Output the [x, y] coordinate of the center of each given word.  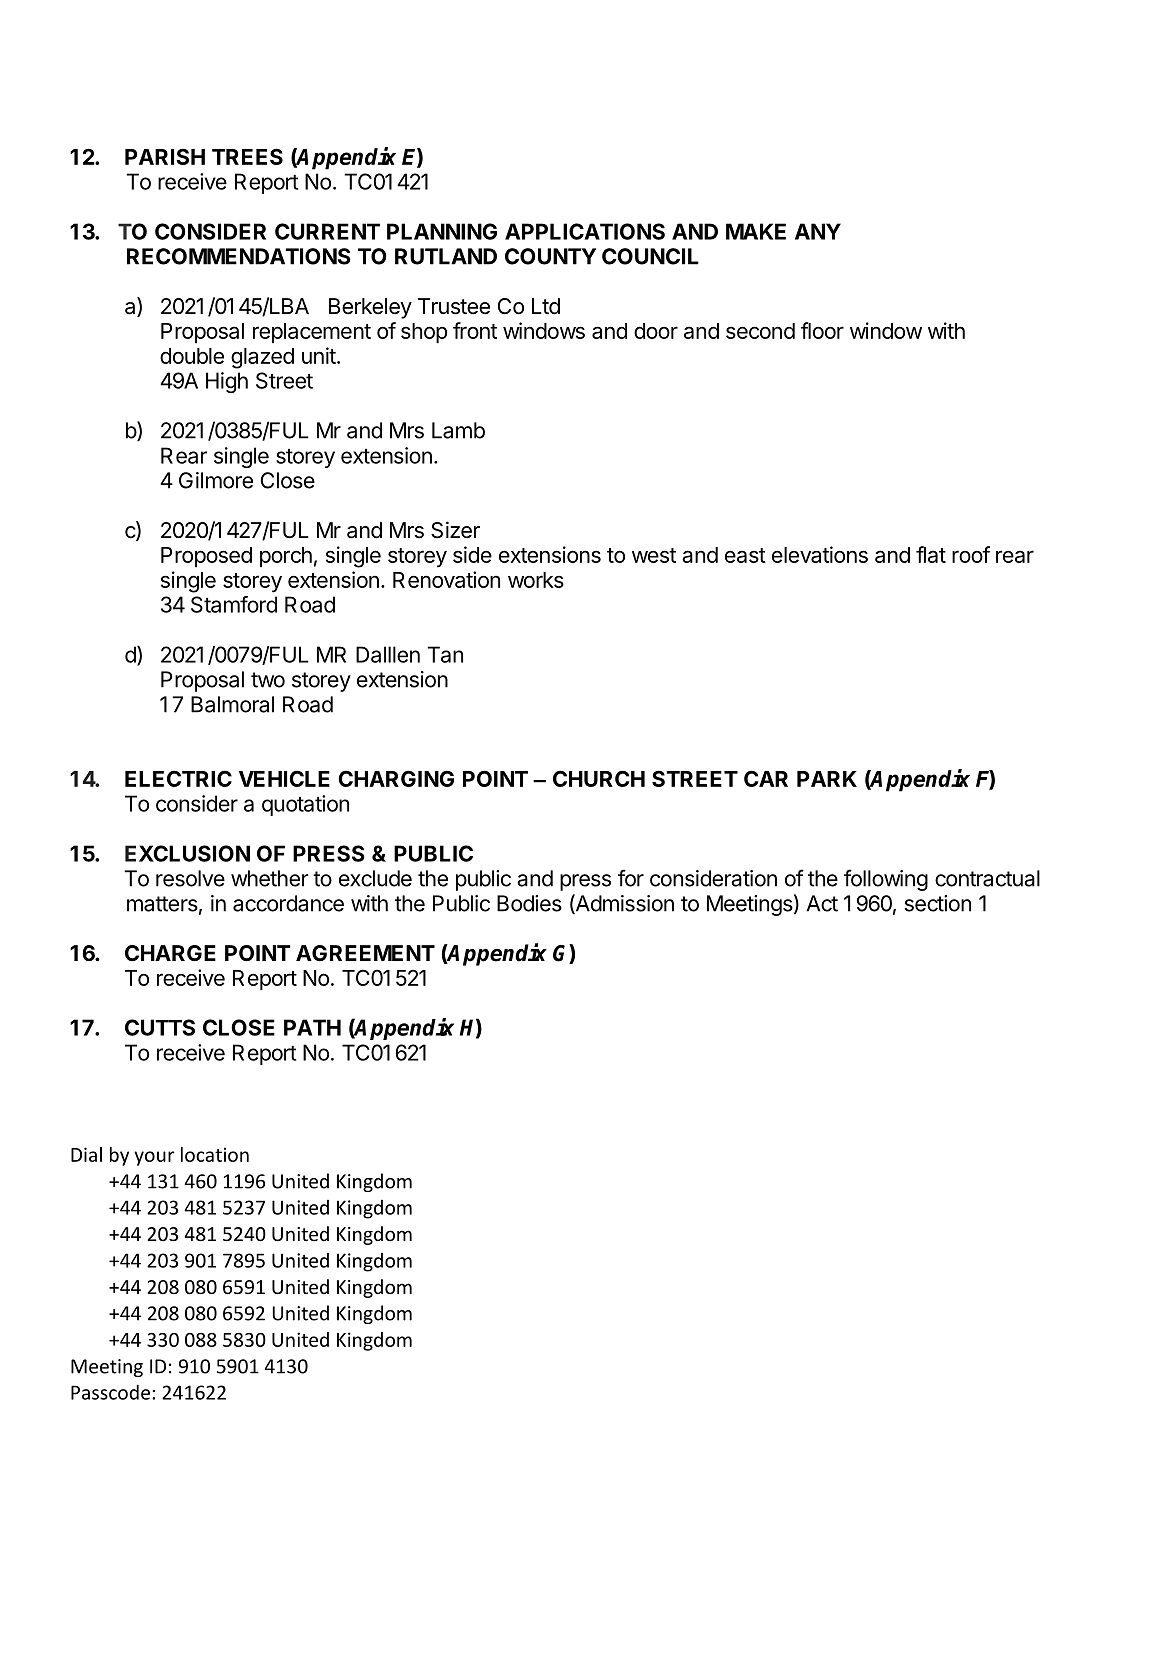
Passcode [110, 1392]
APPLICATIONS [585, 231]
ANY [818, 231]
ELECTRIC [178, 778]
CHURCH [599, 778]
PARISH [165, 156]
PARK [827, 779]
